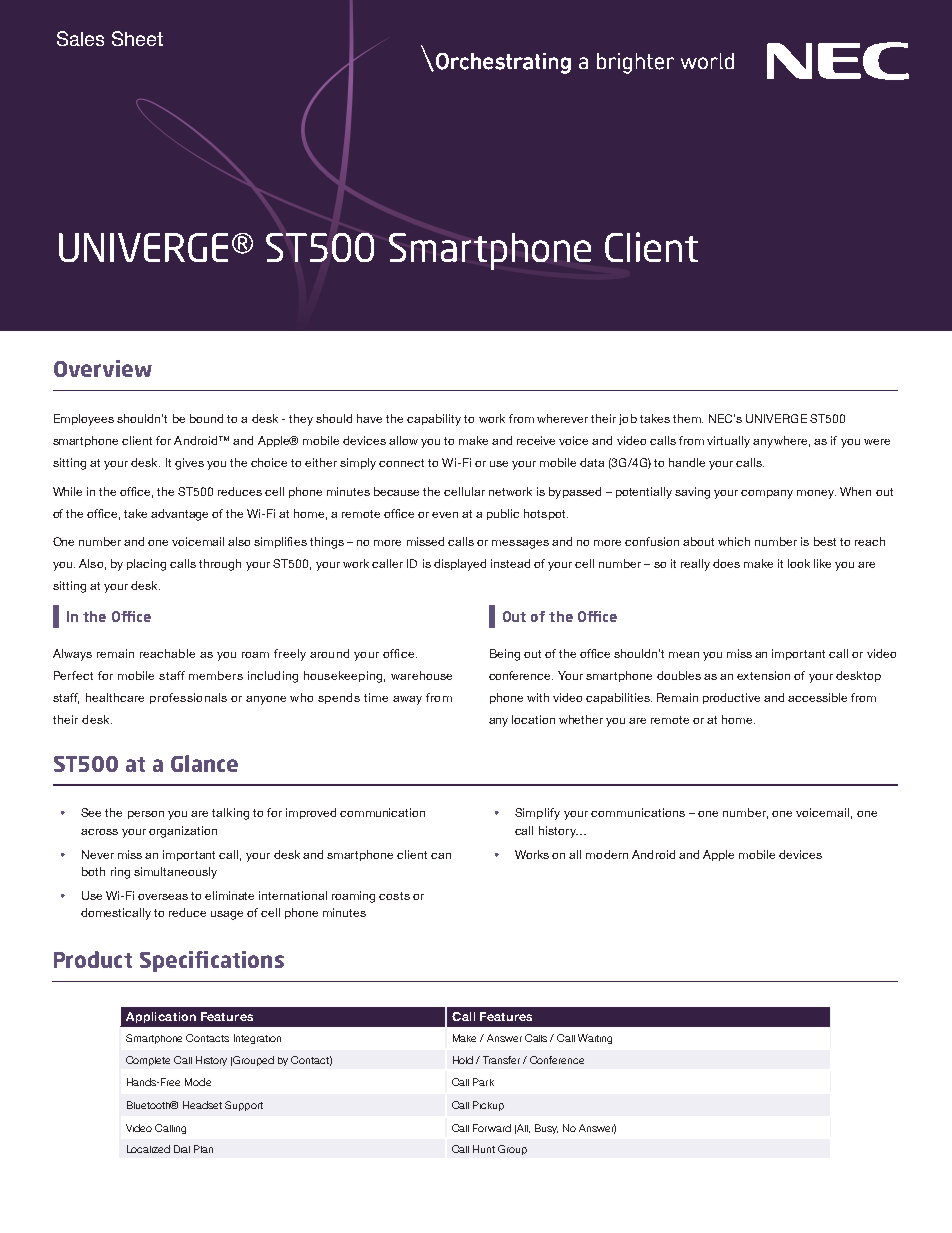  I want to click on placing, so click(146, 565).
